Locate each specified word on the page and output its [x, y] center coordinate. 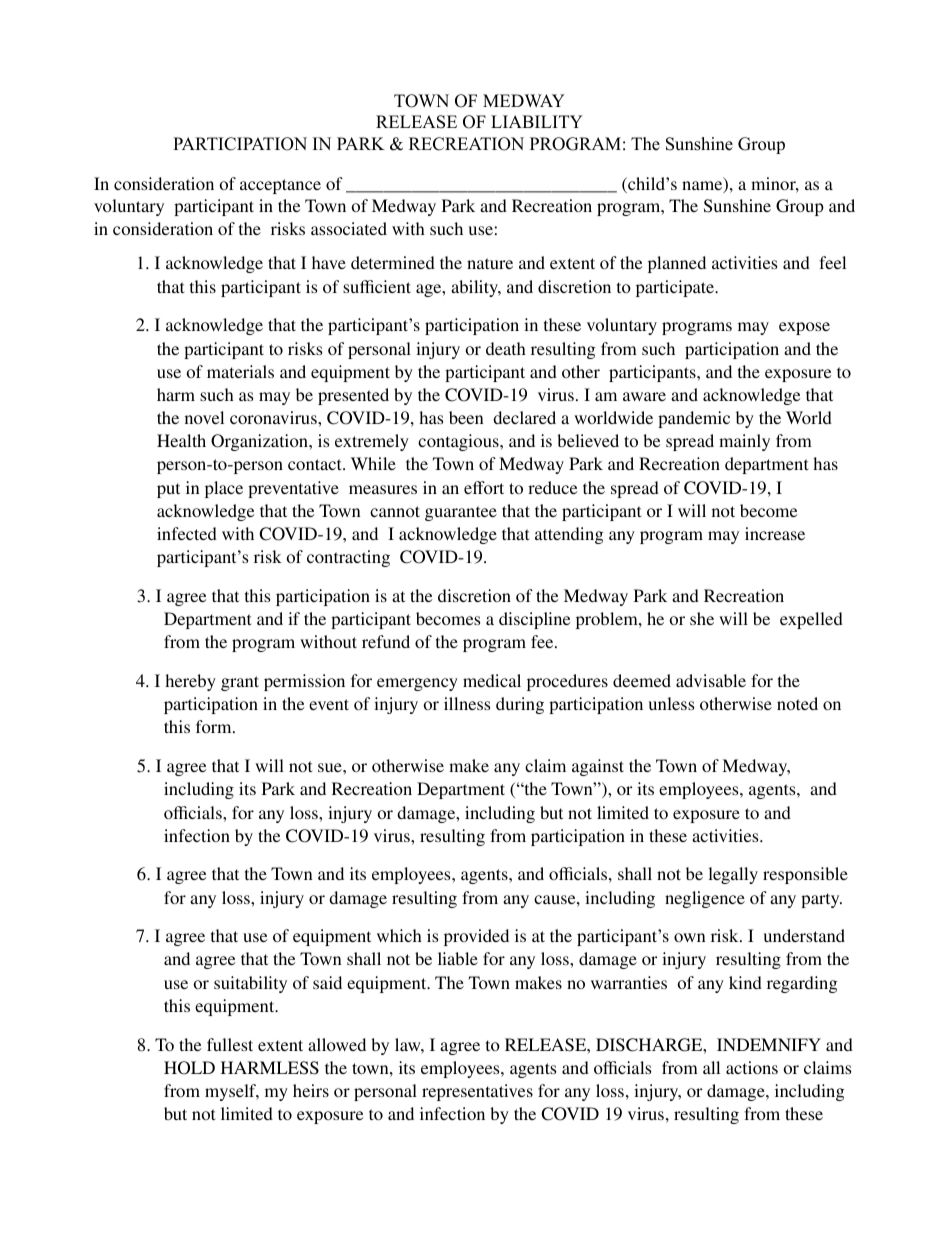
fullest [230, 1044]
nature [490, 263]
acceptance [280, 186]
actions [752, 1067]
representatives [477, 1092]
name [703, 187]
